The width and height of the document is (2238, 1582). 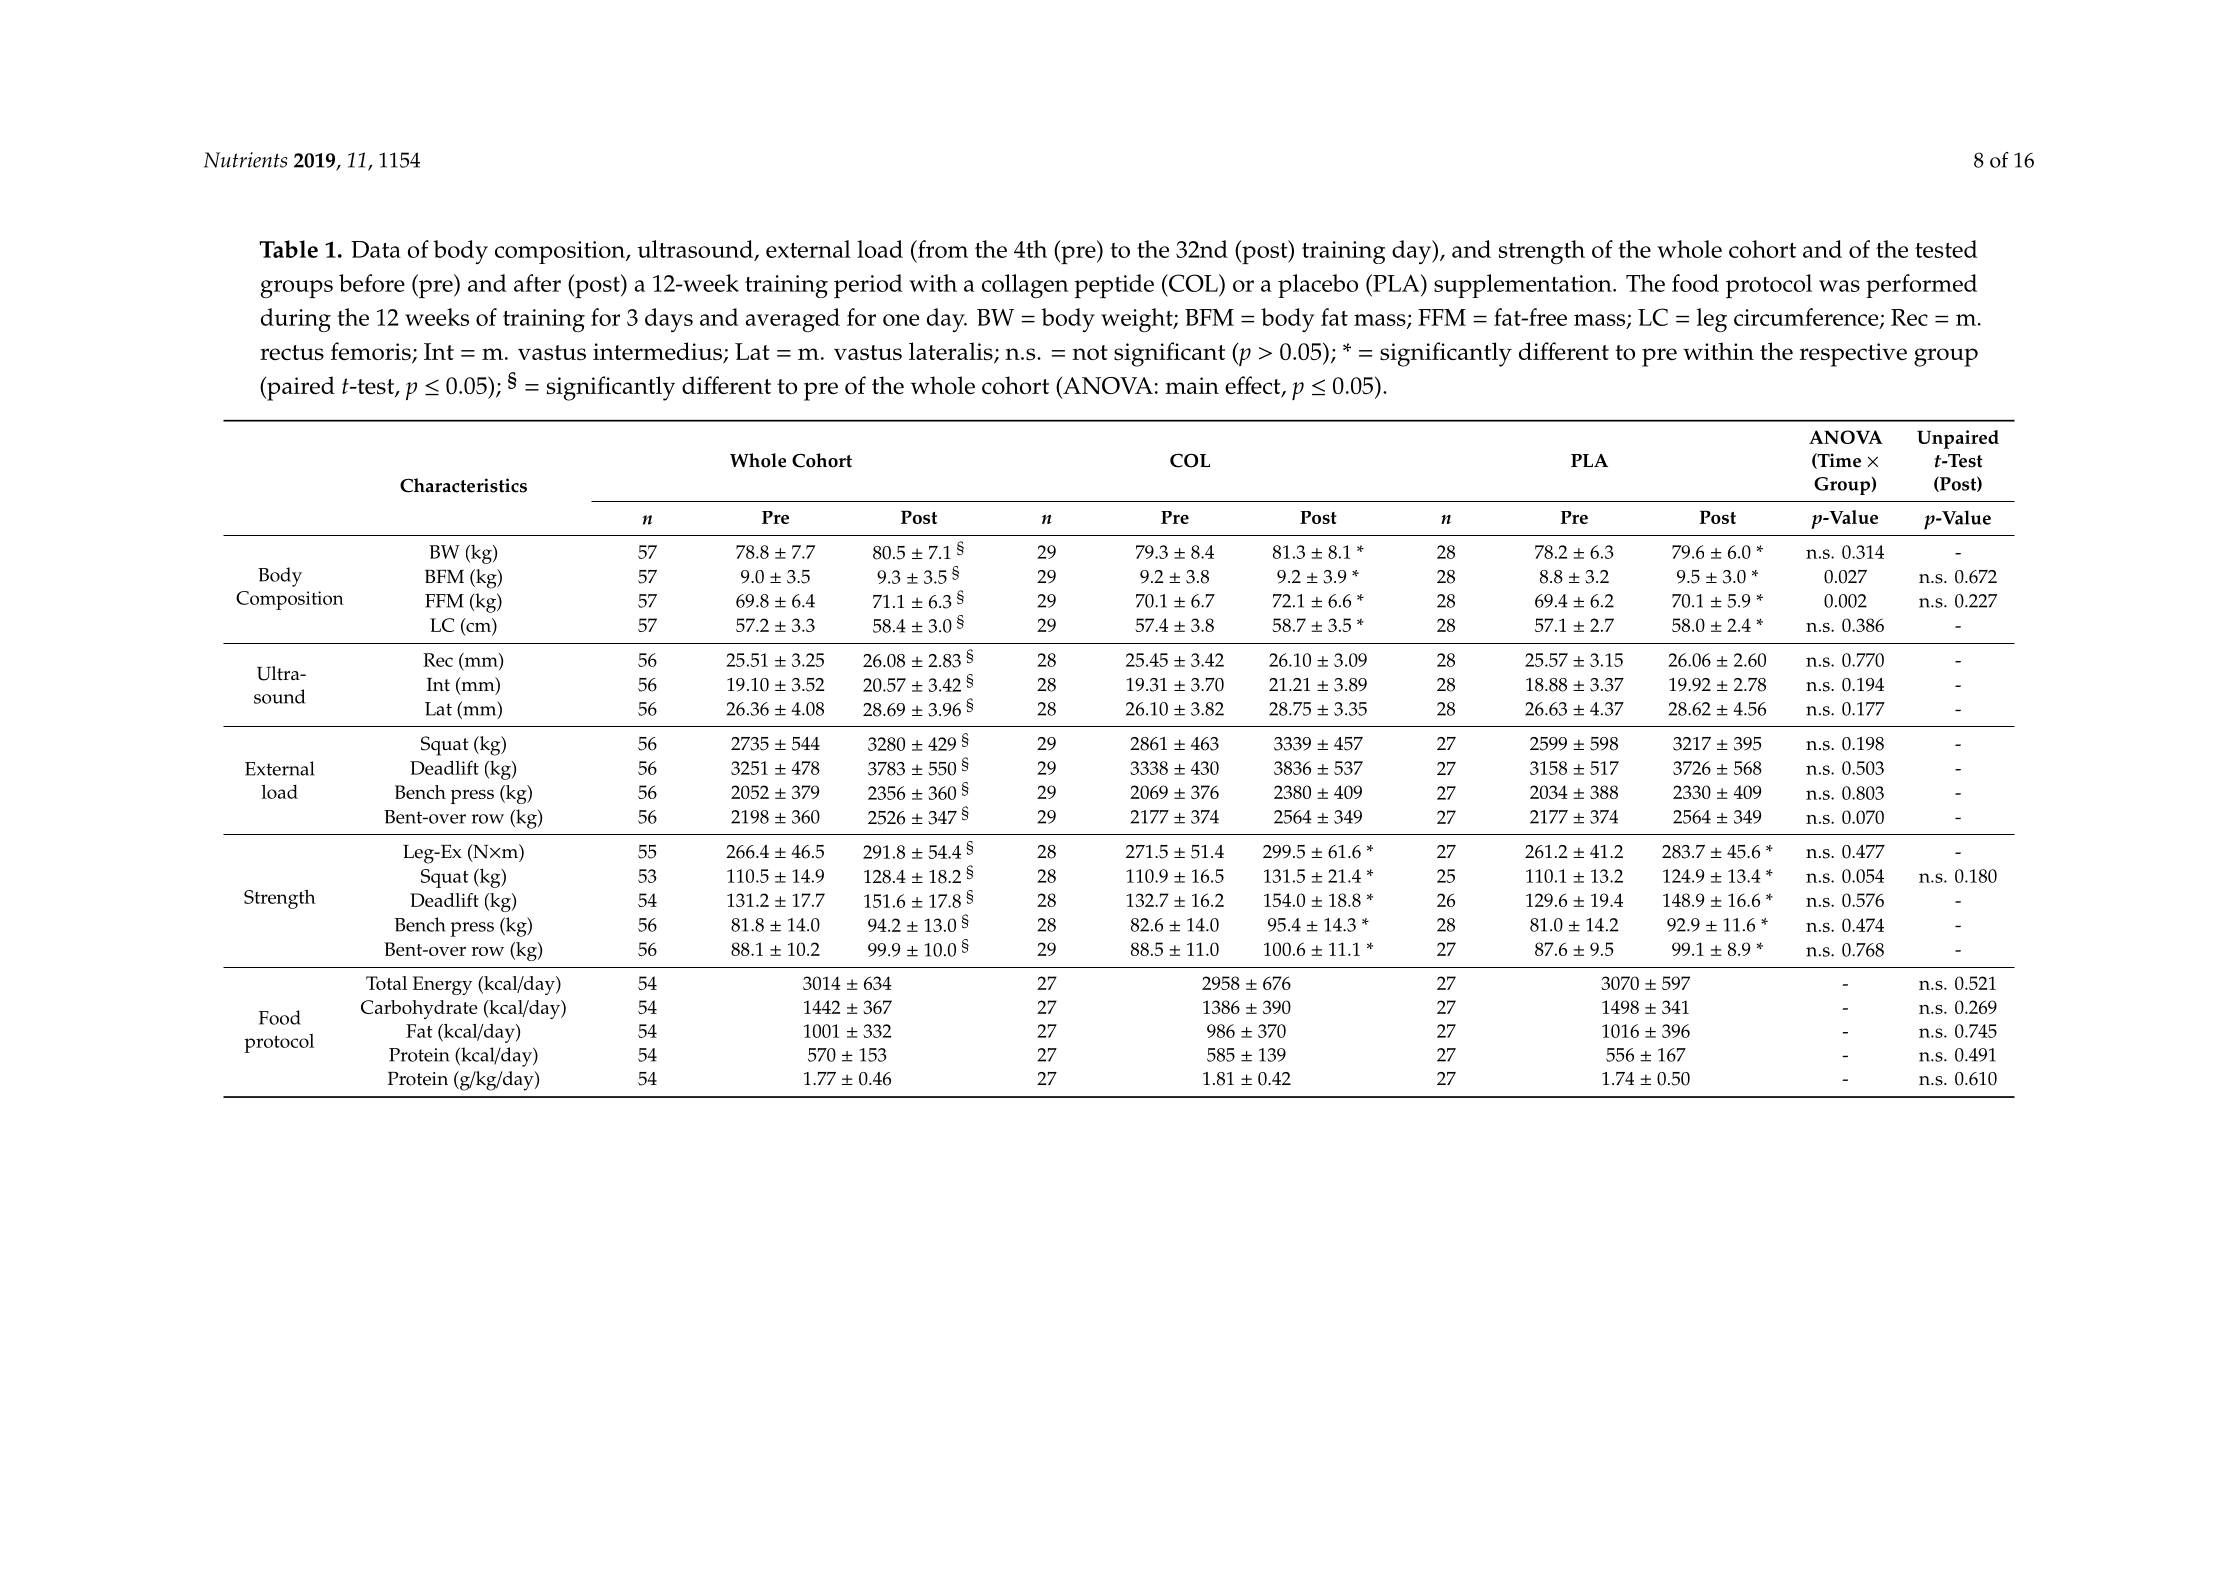 I want to click on Nutrients, so click(x=245, y=160).
